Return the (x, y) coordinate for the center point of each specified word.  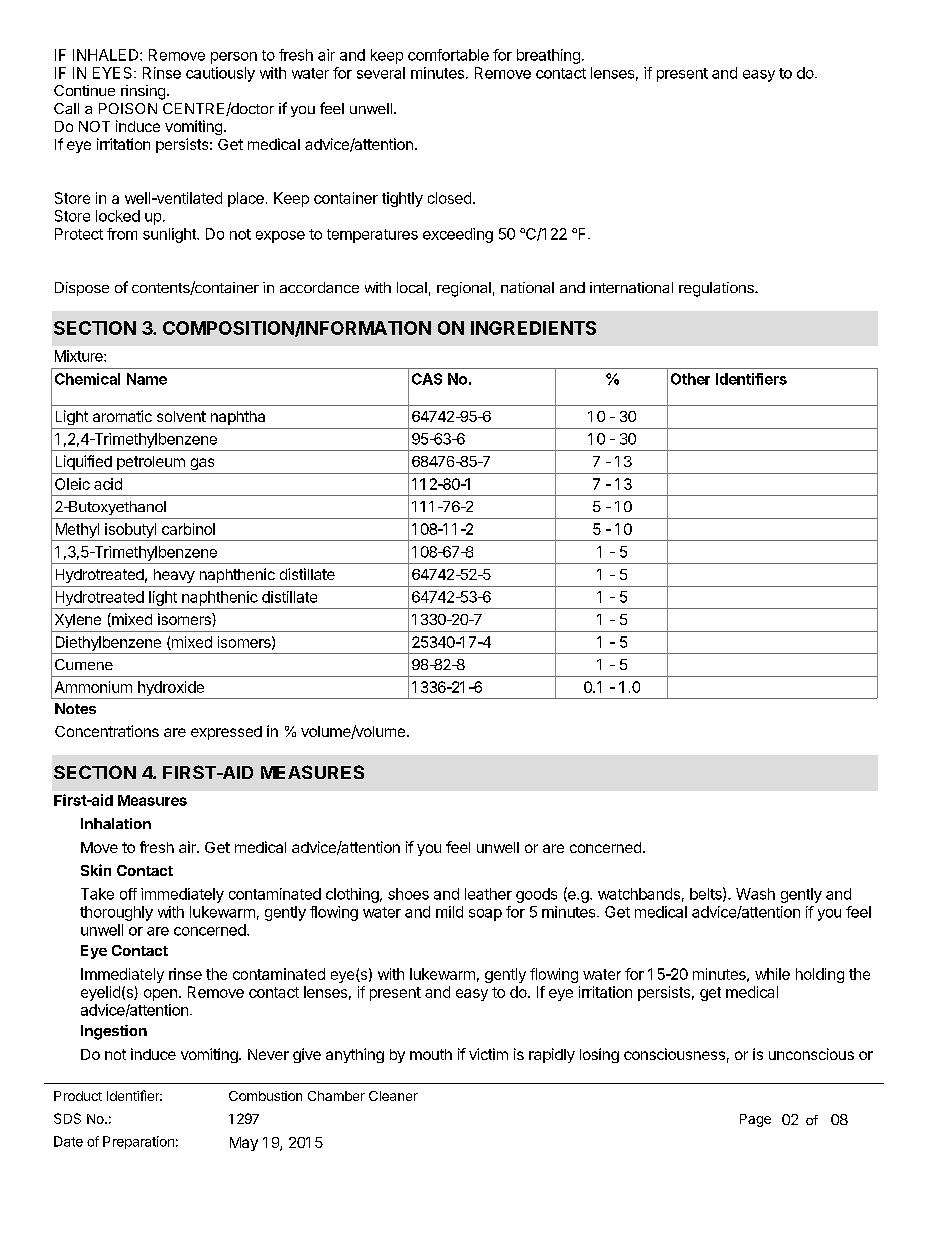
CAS (427, 379)
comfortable (448, 55)
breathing (548, 56)
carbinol (188, 529)
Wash (755, 894)
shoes (408, 894)
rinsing (143, 92)
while (772, 974)
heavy (174, 576)
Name (147, 379)
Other (690, 379)
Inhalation (116, 823)
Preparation (138, 1142)
